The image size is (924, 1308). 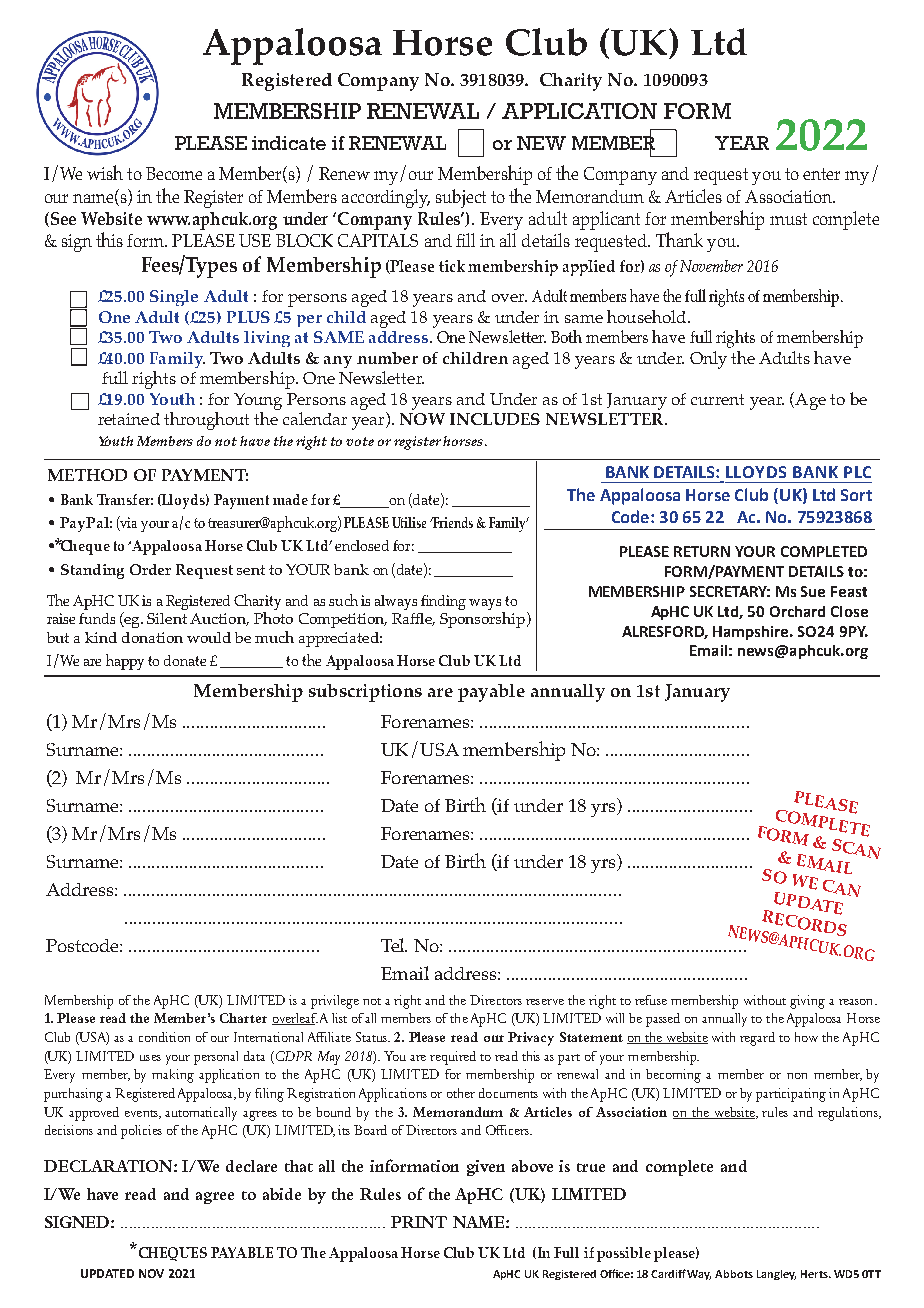 I want to click on declare, so click(x=251, y=1166).
